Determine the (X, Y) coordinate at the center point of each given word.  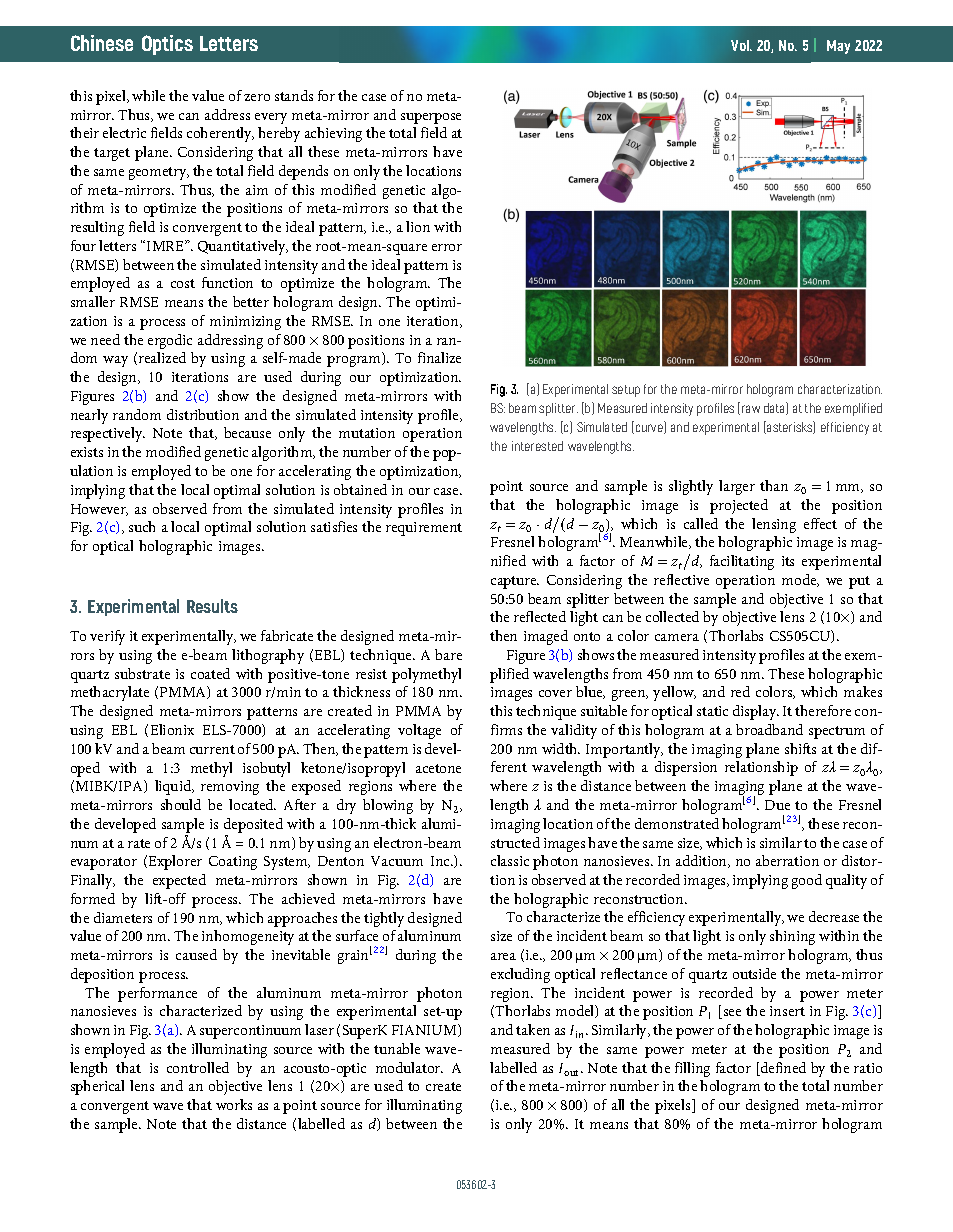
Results (212, 606)
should (181, 804)
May (838, 47)
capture (515, 582)
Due (777, 805)
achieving (333, 134)
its (788, 561)
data (775, 408)
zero (257, 97)
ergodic (170, 341)
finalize (439, 357)
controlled (198, 1067)
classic (510, 860)
